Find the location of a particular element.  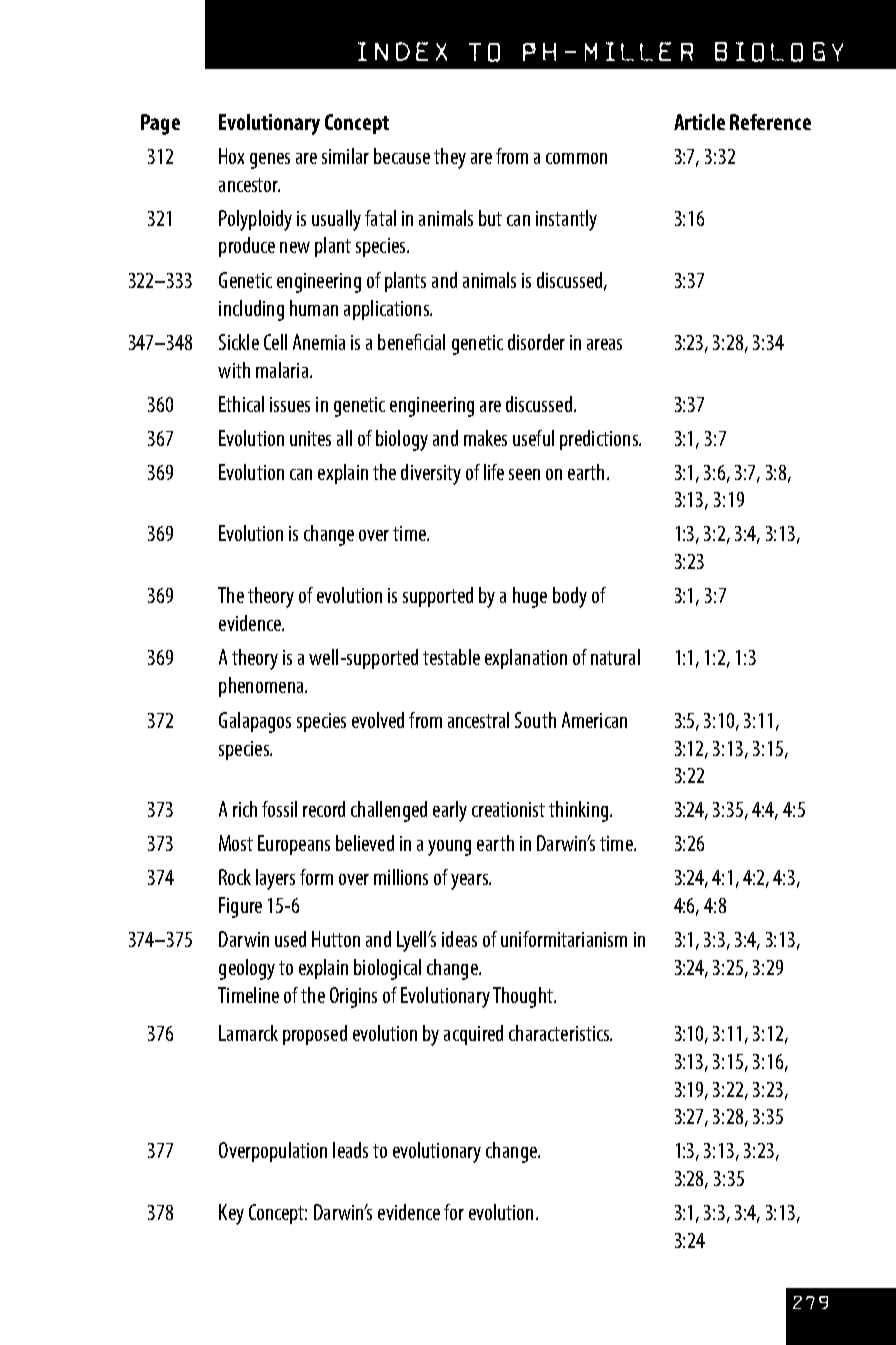

they is located at coordinates (450, 158).
